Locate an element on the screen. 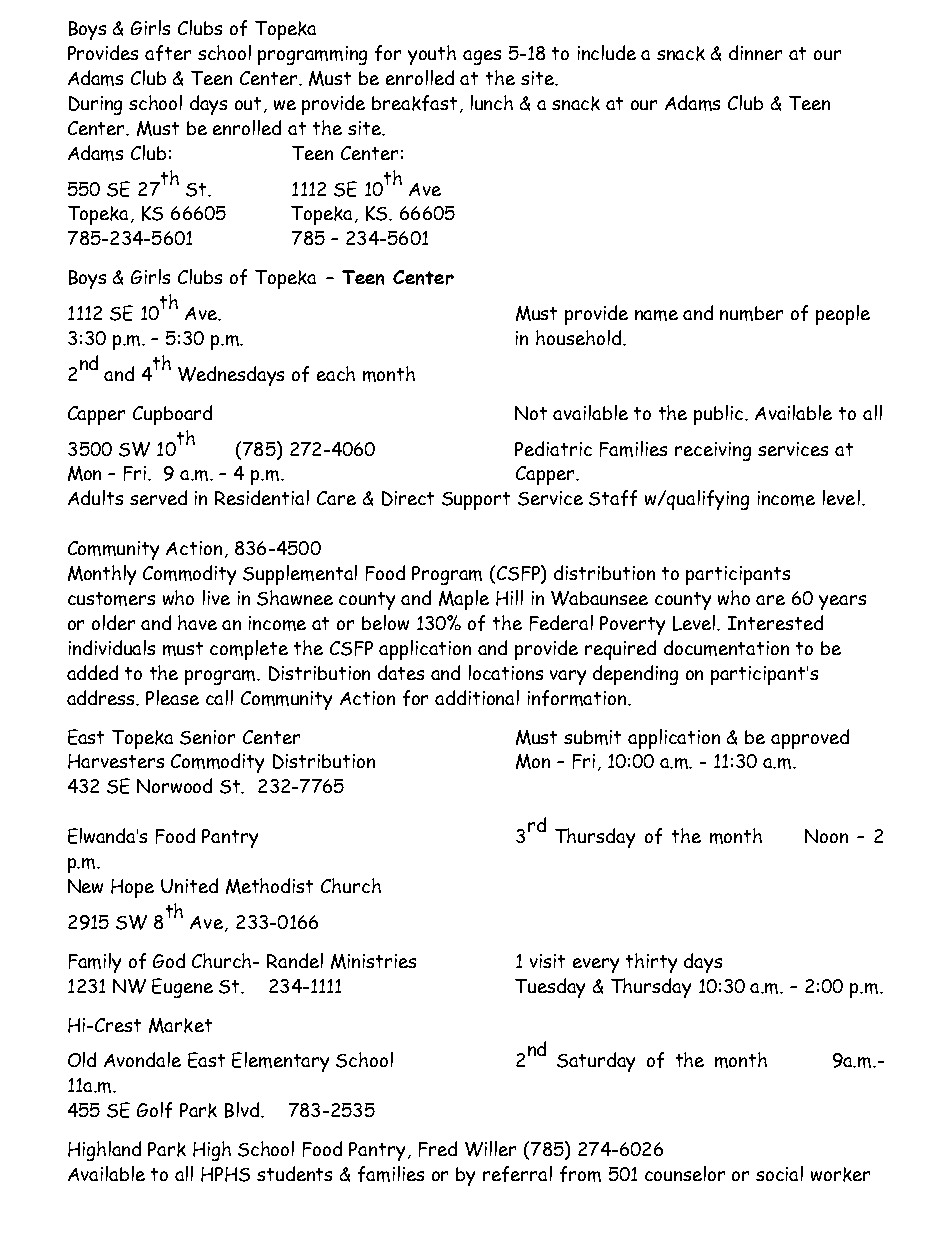 The width and height of the screenshot is (952, 1233). dinner is located at coordinates (755, 52).
